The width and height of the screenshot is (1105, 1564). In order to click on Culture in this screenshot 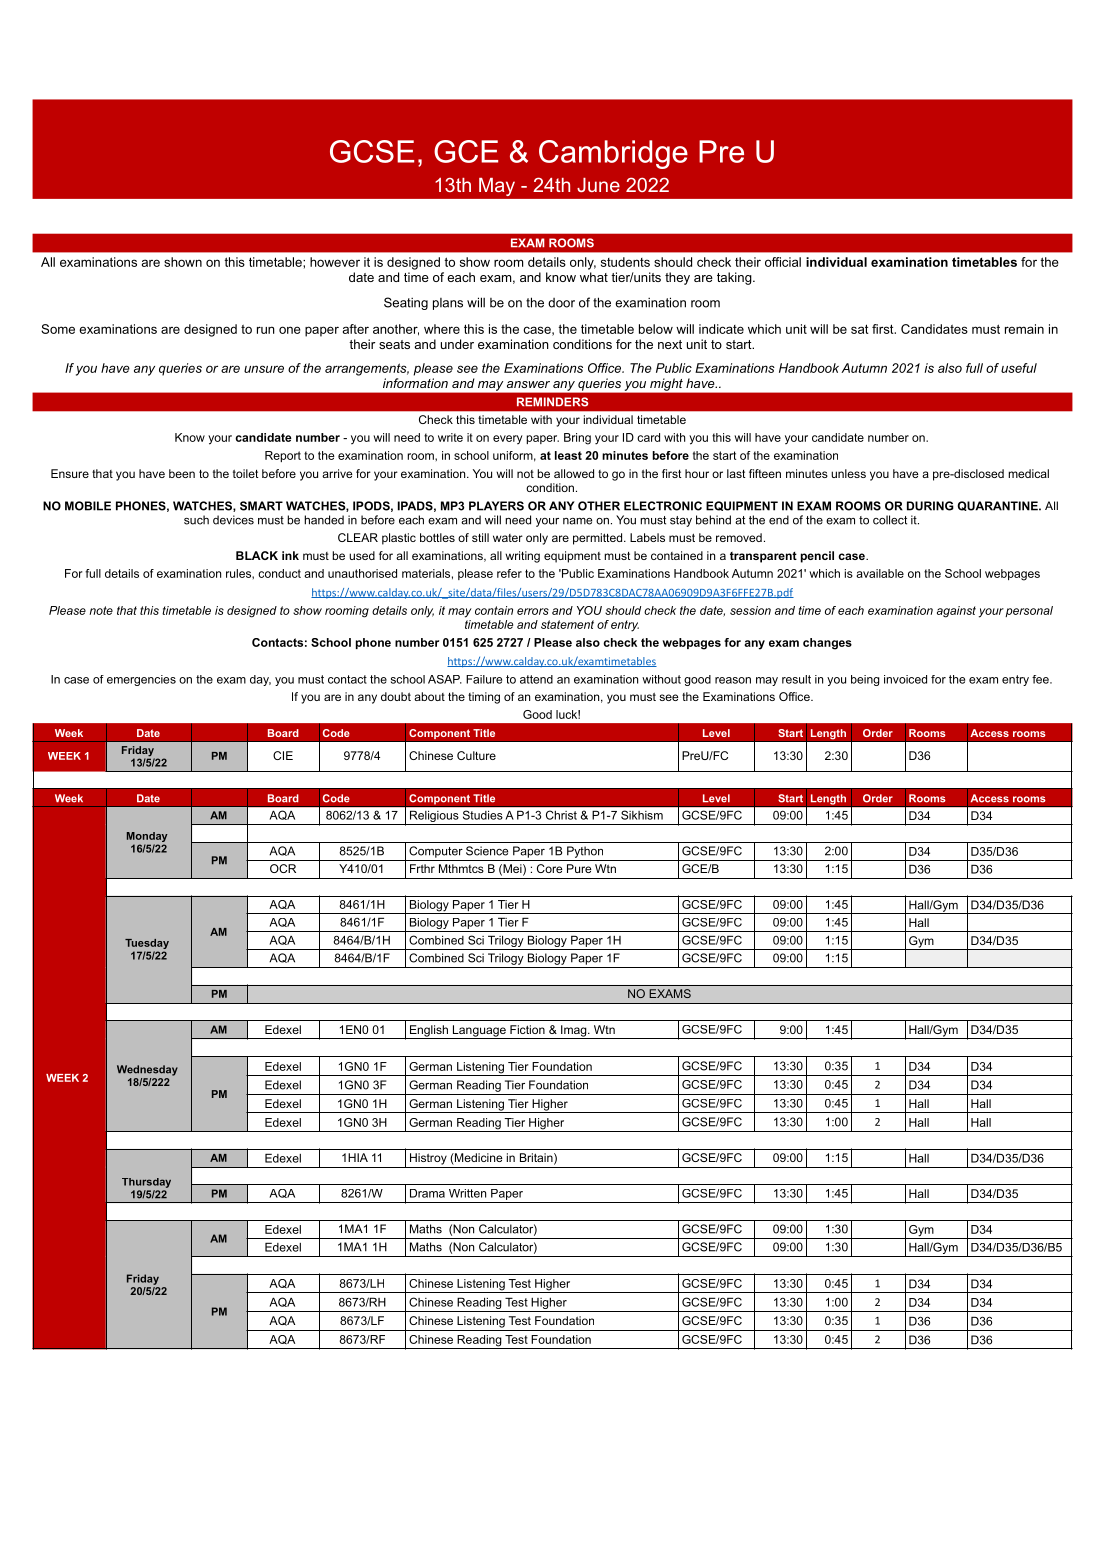, I will do `click(476, 755)`.
